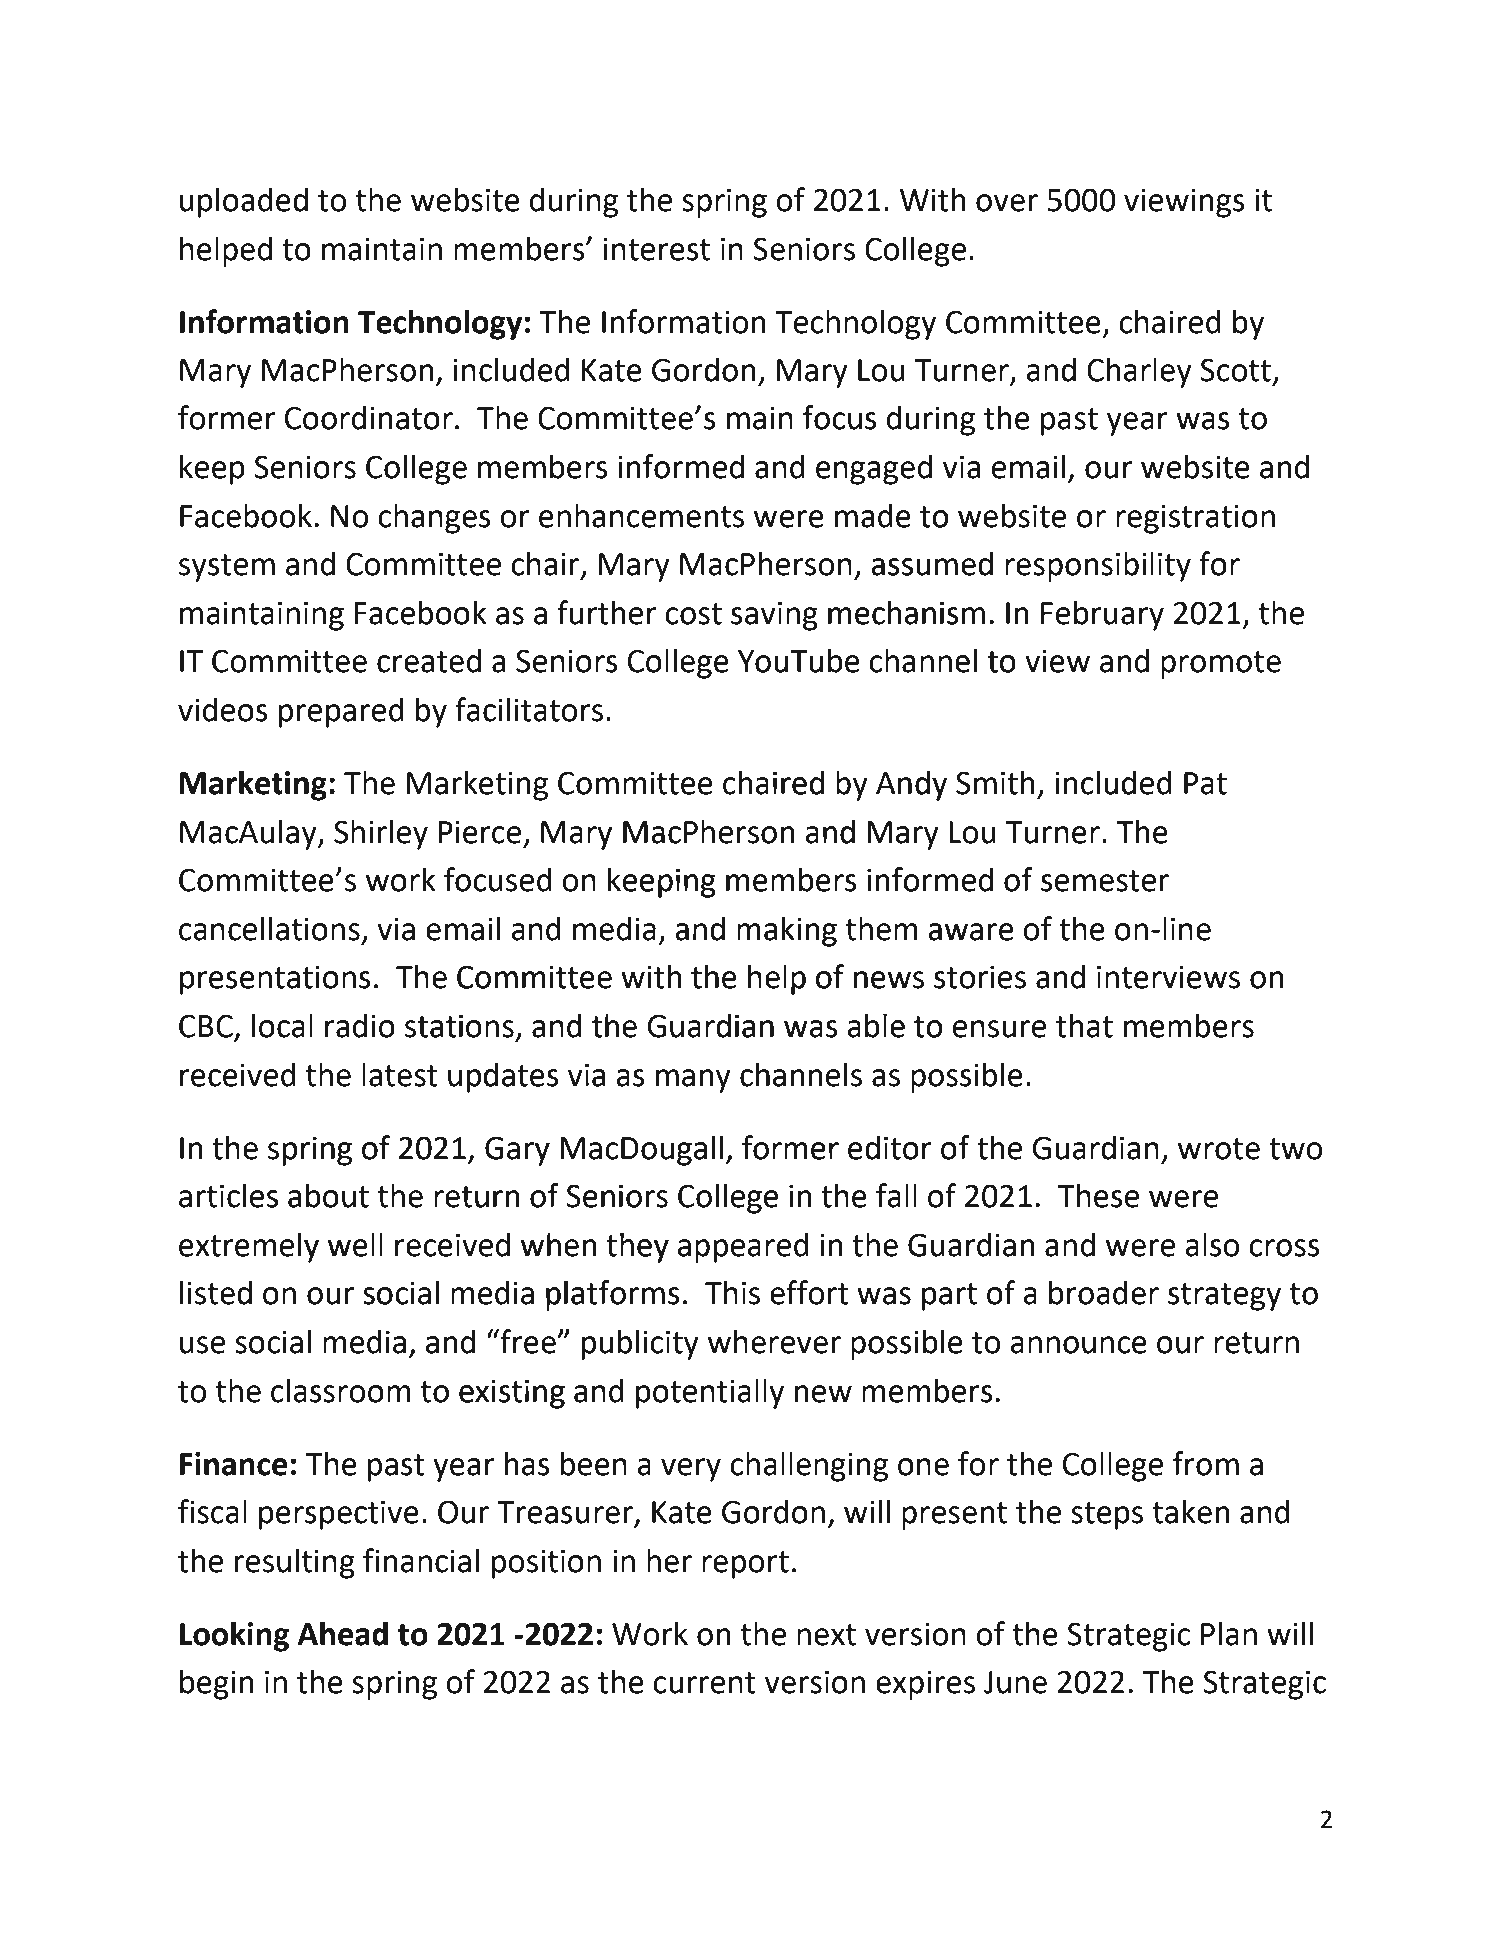 Image resolution: width=1511 pixels, height=1956 pixels. Describe the element at coordinates (787, 931) in the image. I see `making` at that location.
